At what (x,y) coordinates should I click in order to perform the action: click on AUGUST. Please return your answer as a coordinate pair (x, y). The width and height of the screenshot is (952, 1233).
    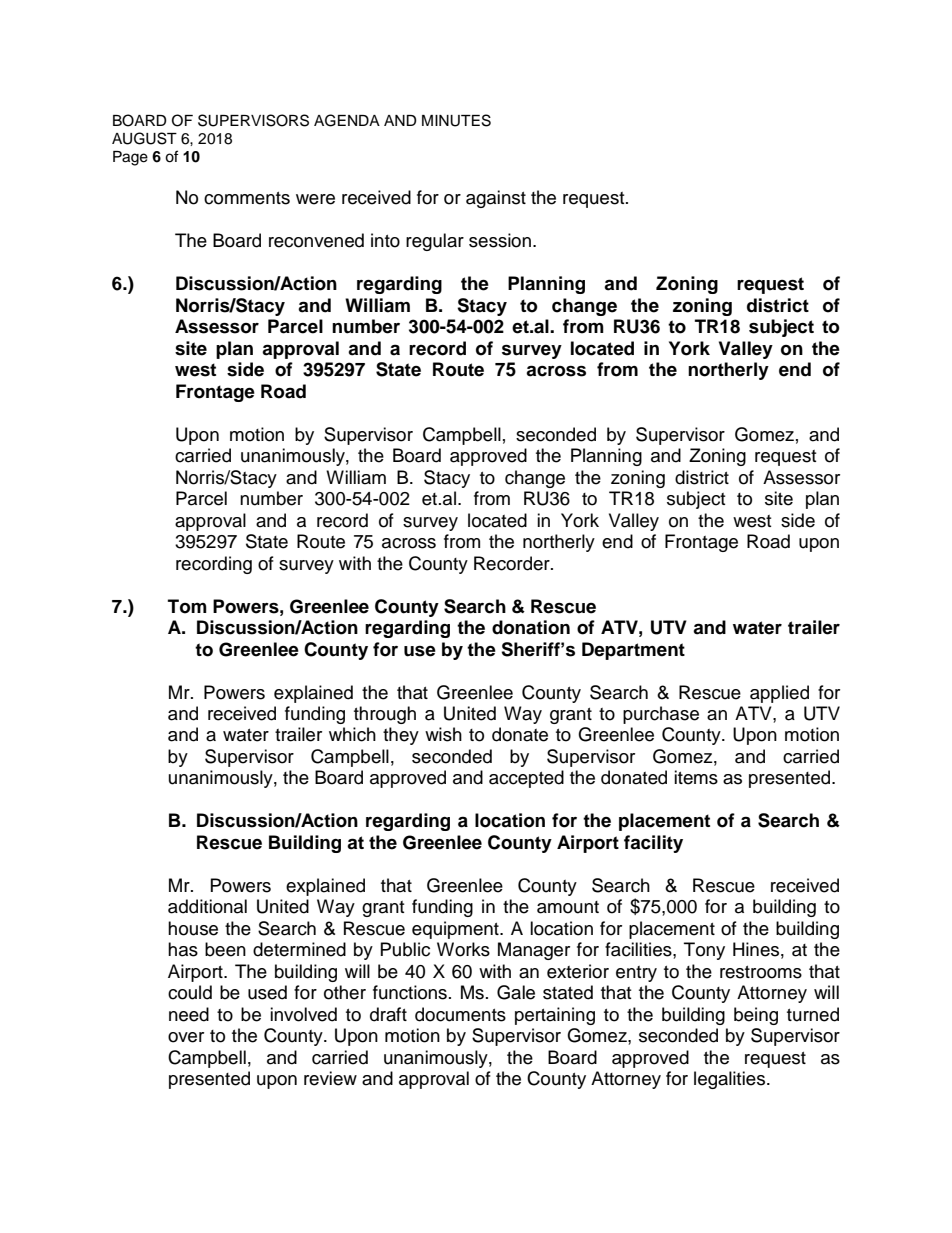
    Looking at the image, I should click on (144, 138).
